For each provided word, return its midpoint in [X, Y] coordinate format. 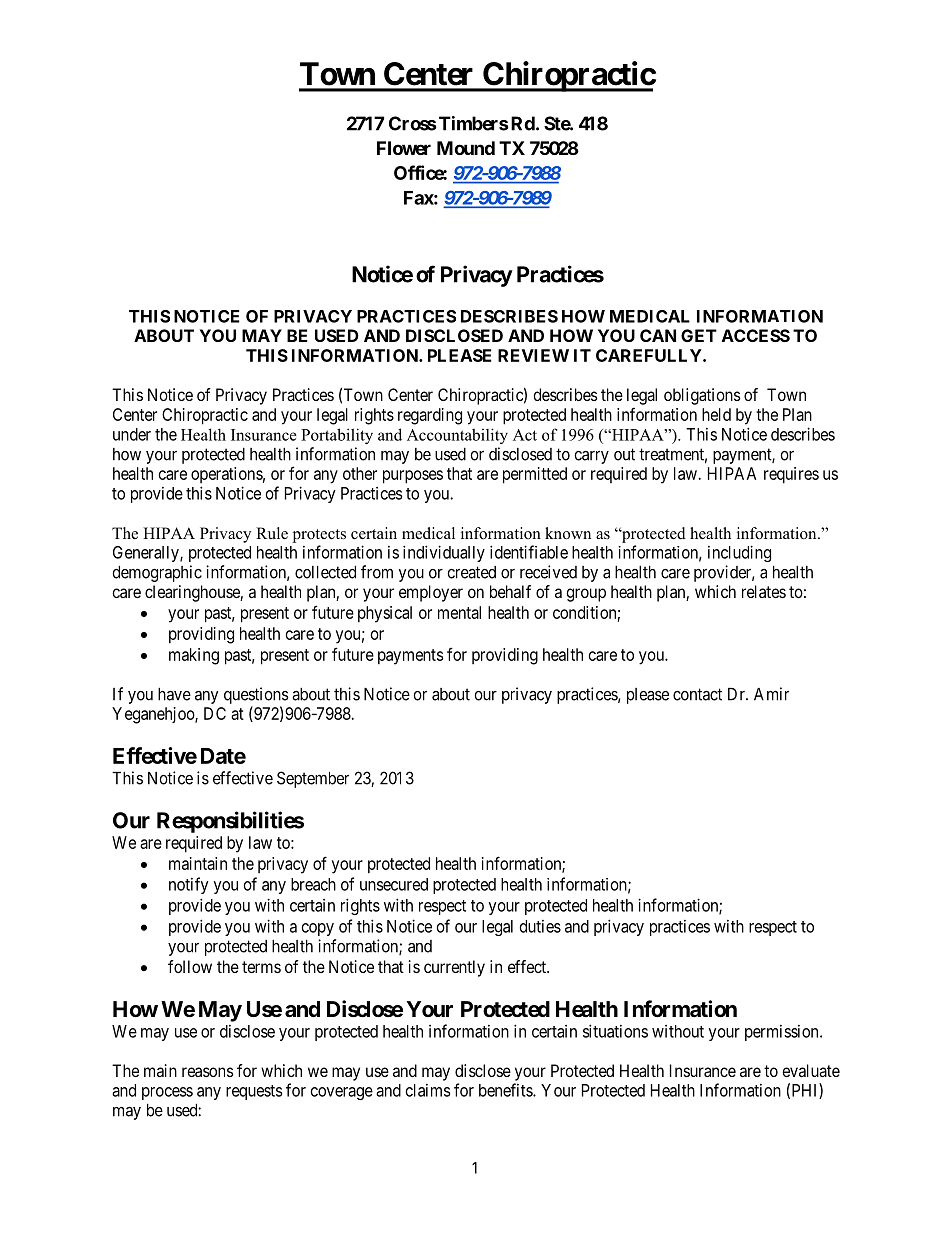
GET [699, 335]
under [132, 434]
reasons [208, 1072]
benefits [506, 1090]
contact [697, 694]
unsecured [394, 884]
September [313, 779]
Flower [404, 148]
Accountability [457, 436]
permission [783, 1033]
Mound [466, 148]
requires [791, 475]
